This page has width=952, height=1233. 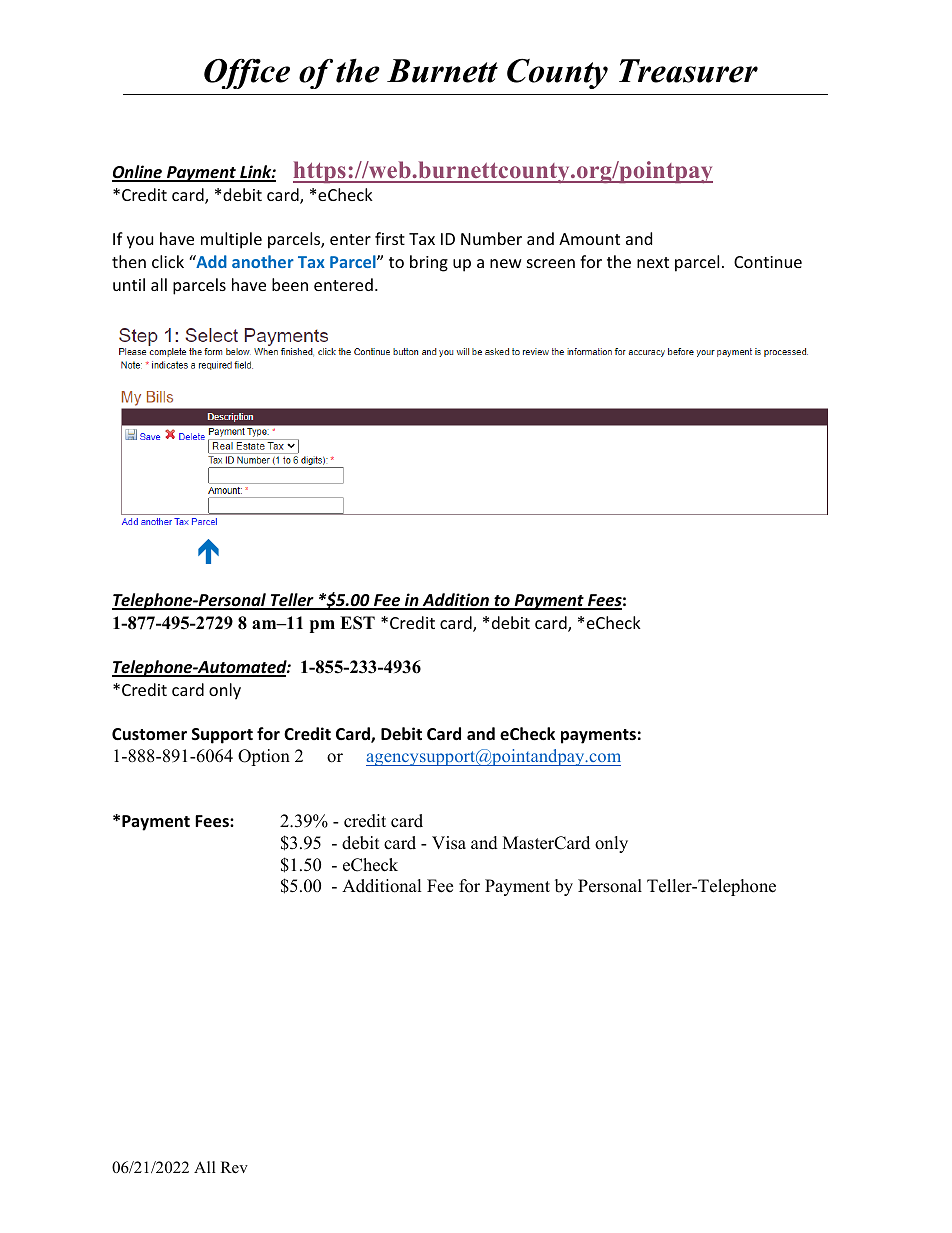 I want to click on next, so click(x=653, y=262).
